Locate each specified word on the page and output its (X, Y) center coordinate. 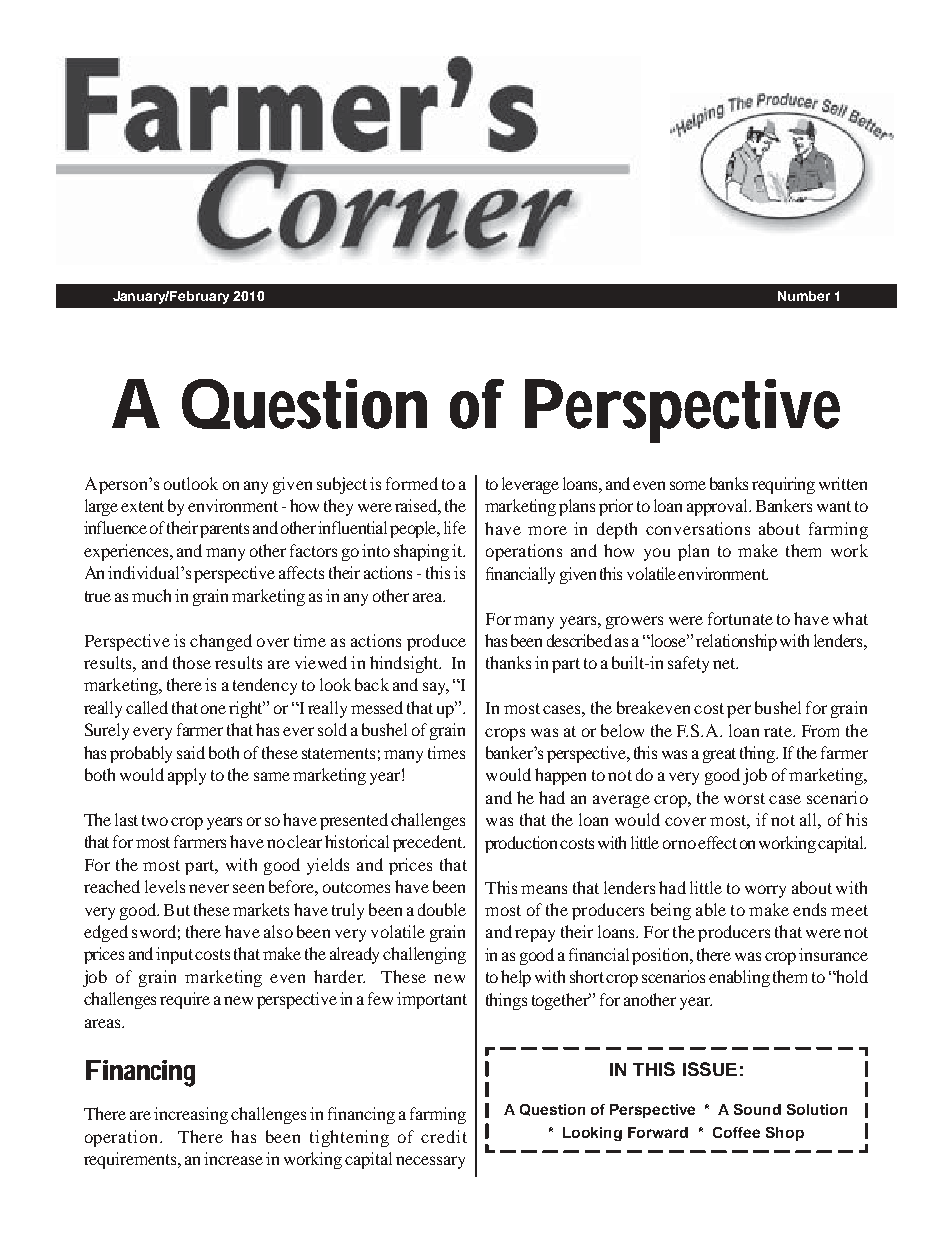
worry (765, 891)
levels (165, 886)
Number (804, 296)
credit (444, 1136)
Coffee (736, 1132)
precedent (429, 843)
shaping (421, 552)
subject (342, 485)
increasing (191, 1115)
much (151, 595)
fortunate (740, 618)
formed (412, 483)
